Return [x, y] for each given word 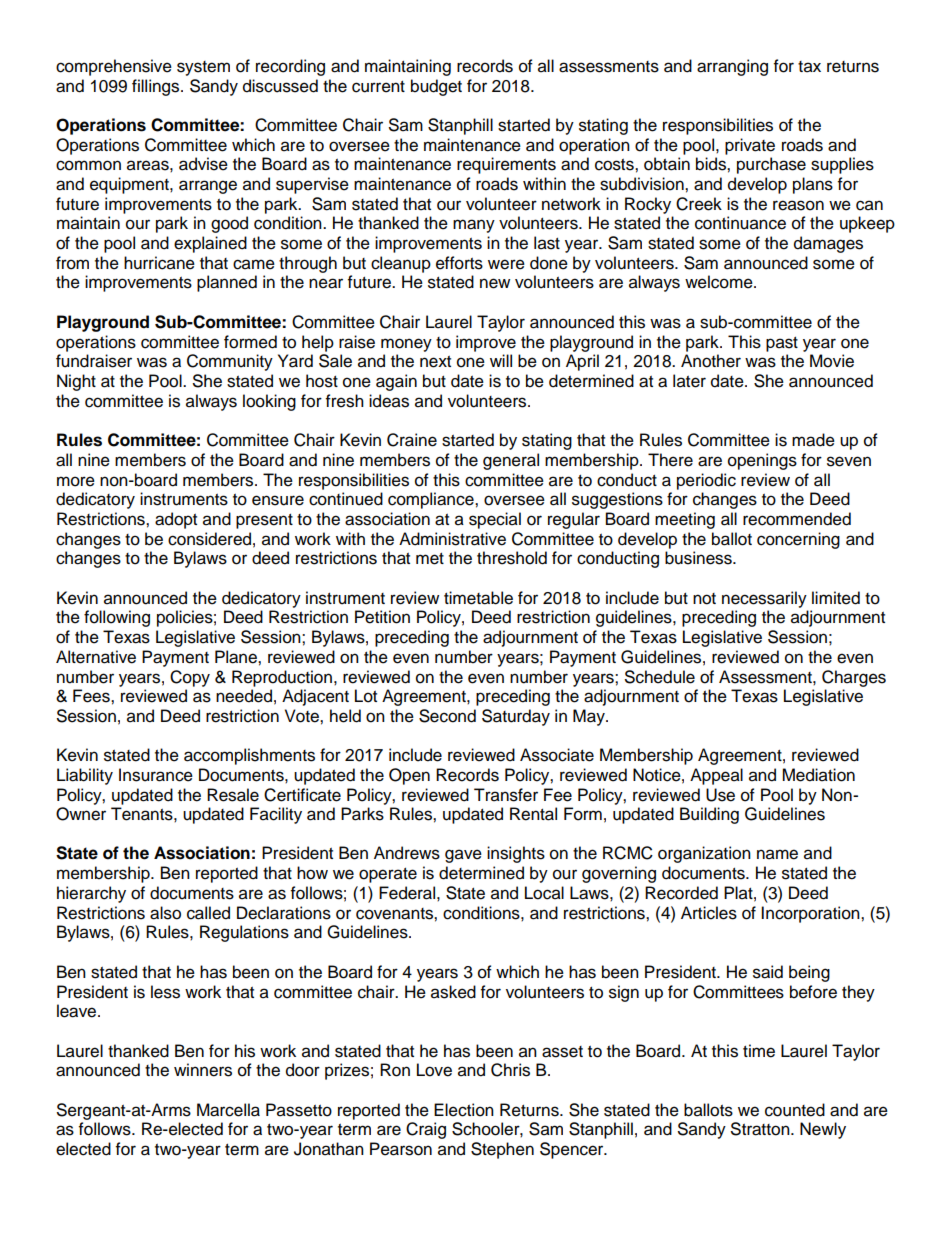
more [76, 481]
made [813, 440]
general [511, 461]
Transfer [506, 795]
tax [809, 67]
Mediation [818, 775]
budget [436, 87]
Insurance [156, 775]
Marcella [228, 1110]
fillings [157, 87]
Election [464, 1110]
